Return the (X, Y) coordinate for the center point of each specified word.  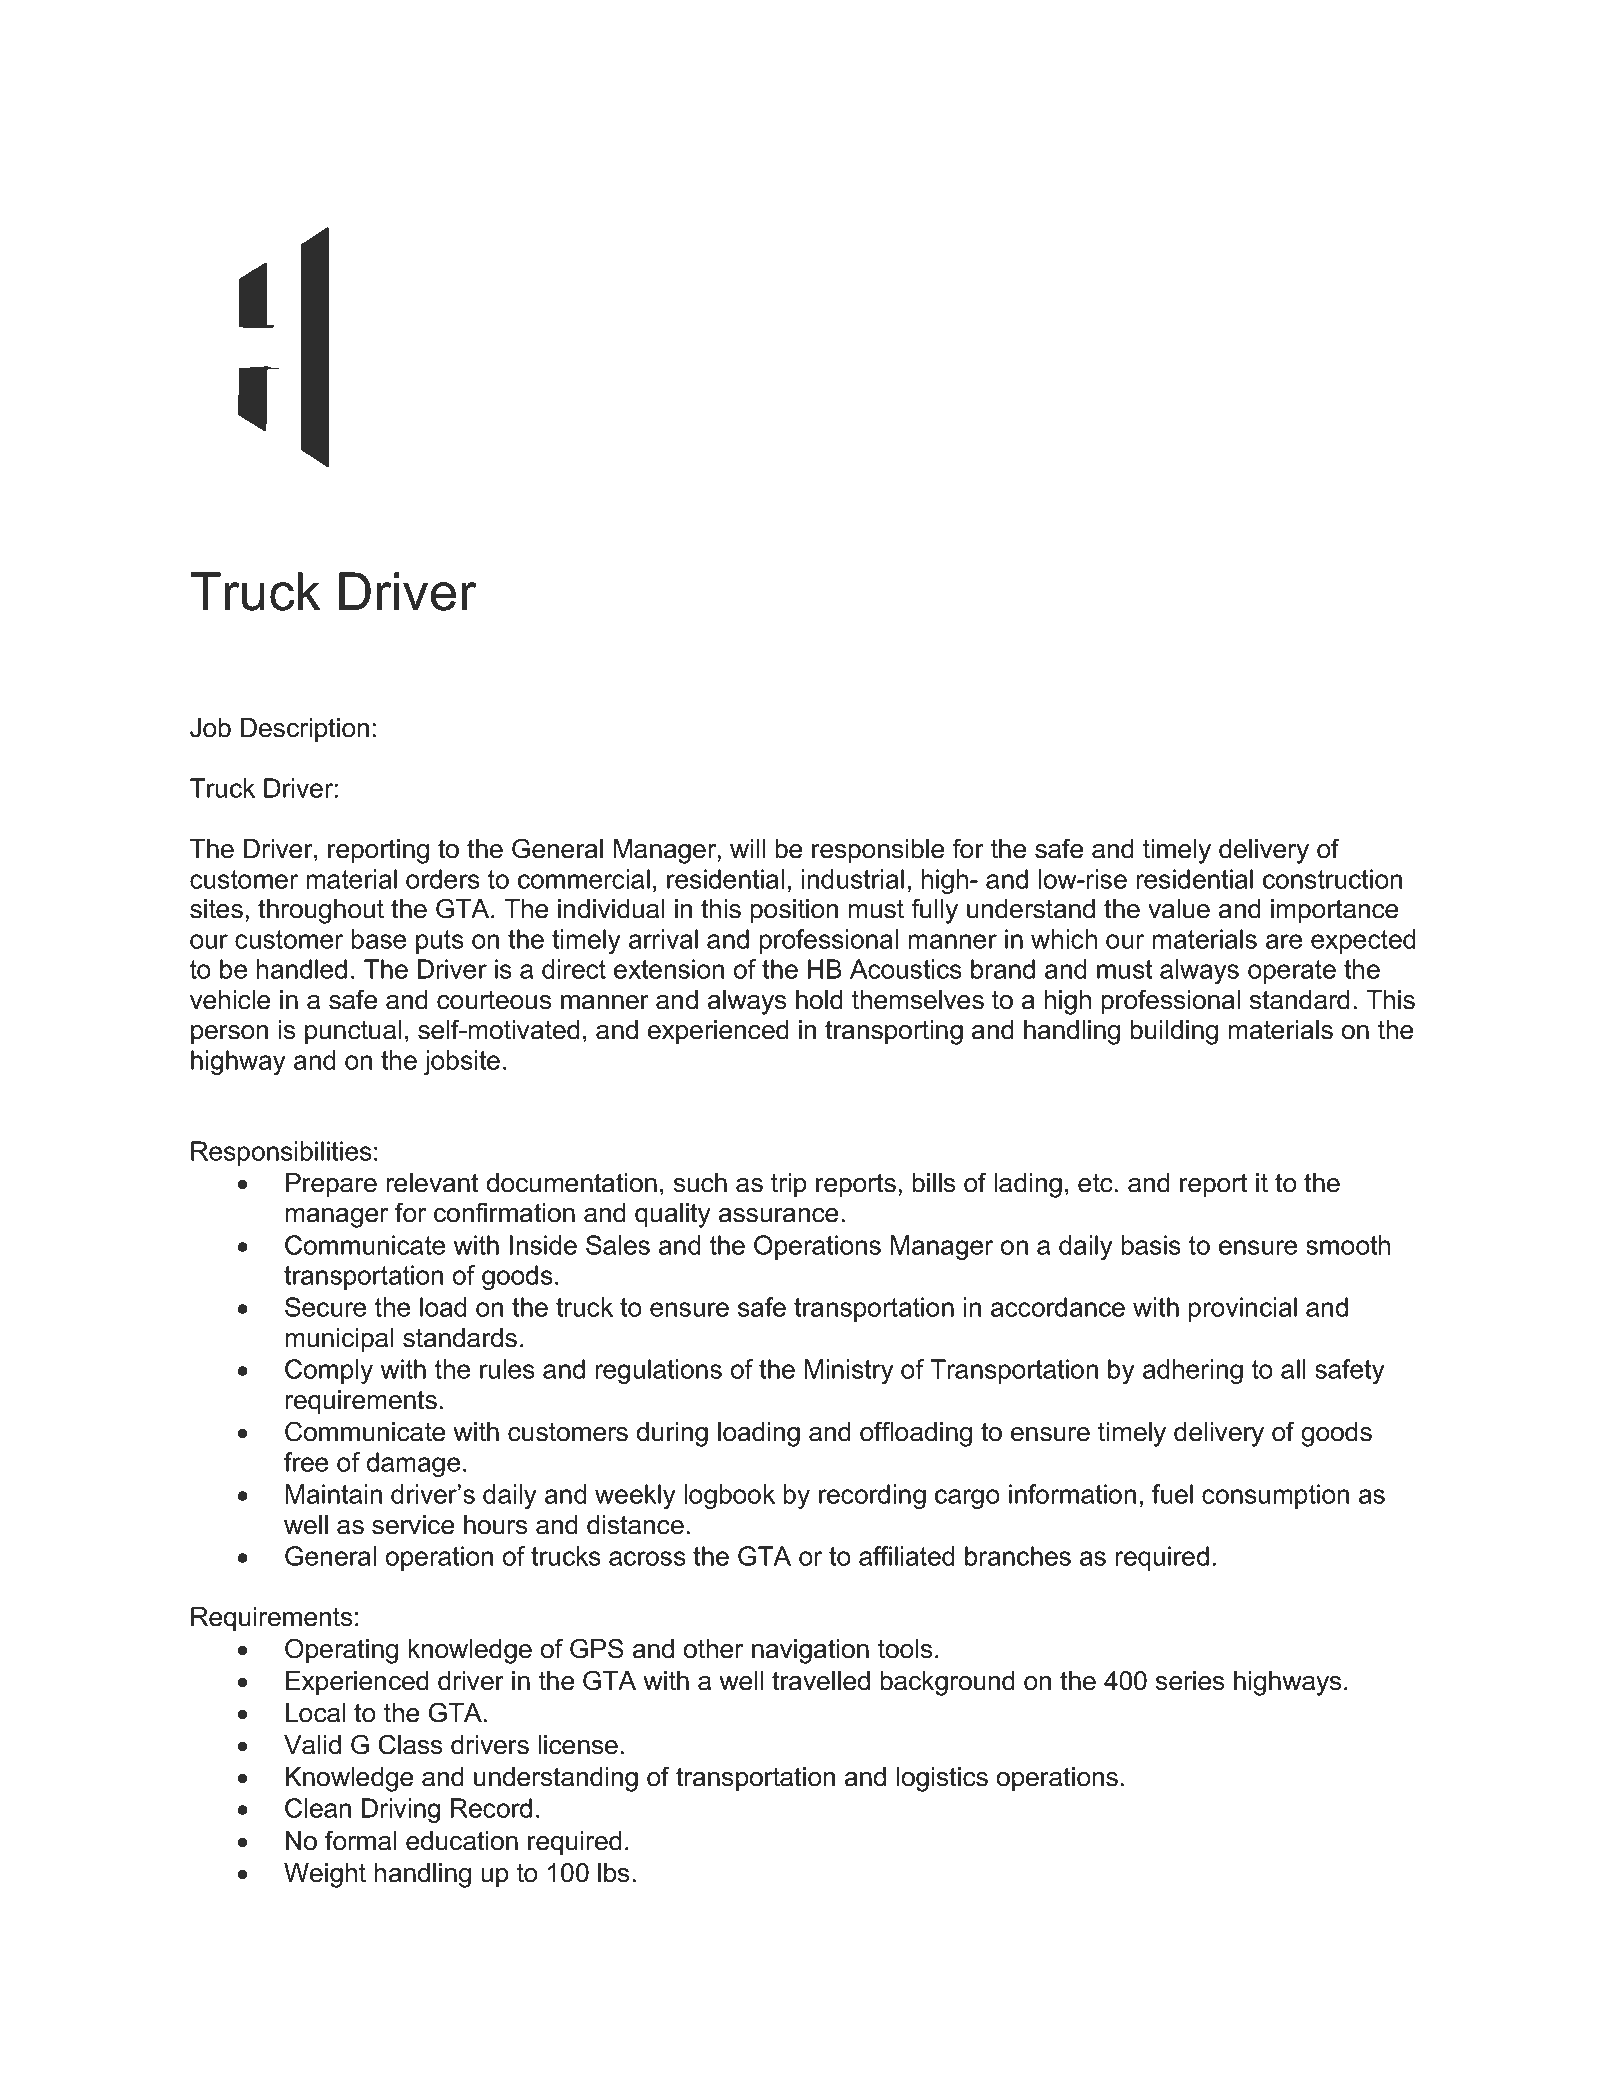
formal (360, 1840)
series (1190, 1681)
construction (1332, 879)
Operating (341, 1651)
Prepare (331, 1185)
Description (305, 730)
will (747, 848)
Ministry (849, 1371)
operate (1292, 972)
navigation (810, 1651)
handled (301, 969)
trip (788, 1185)
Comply (329, 1371)
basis (1151, 1245)
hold (819, 1000)
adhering (1193, 1371)
